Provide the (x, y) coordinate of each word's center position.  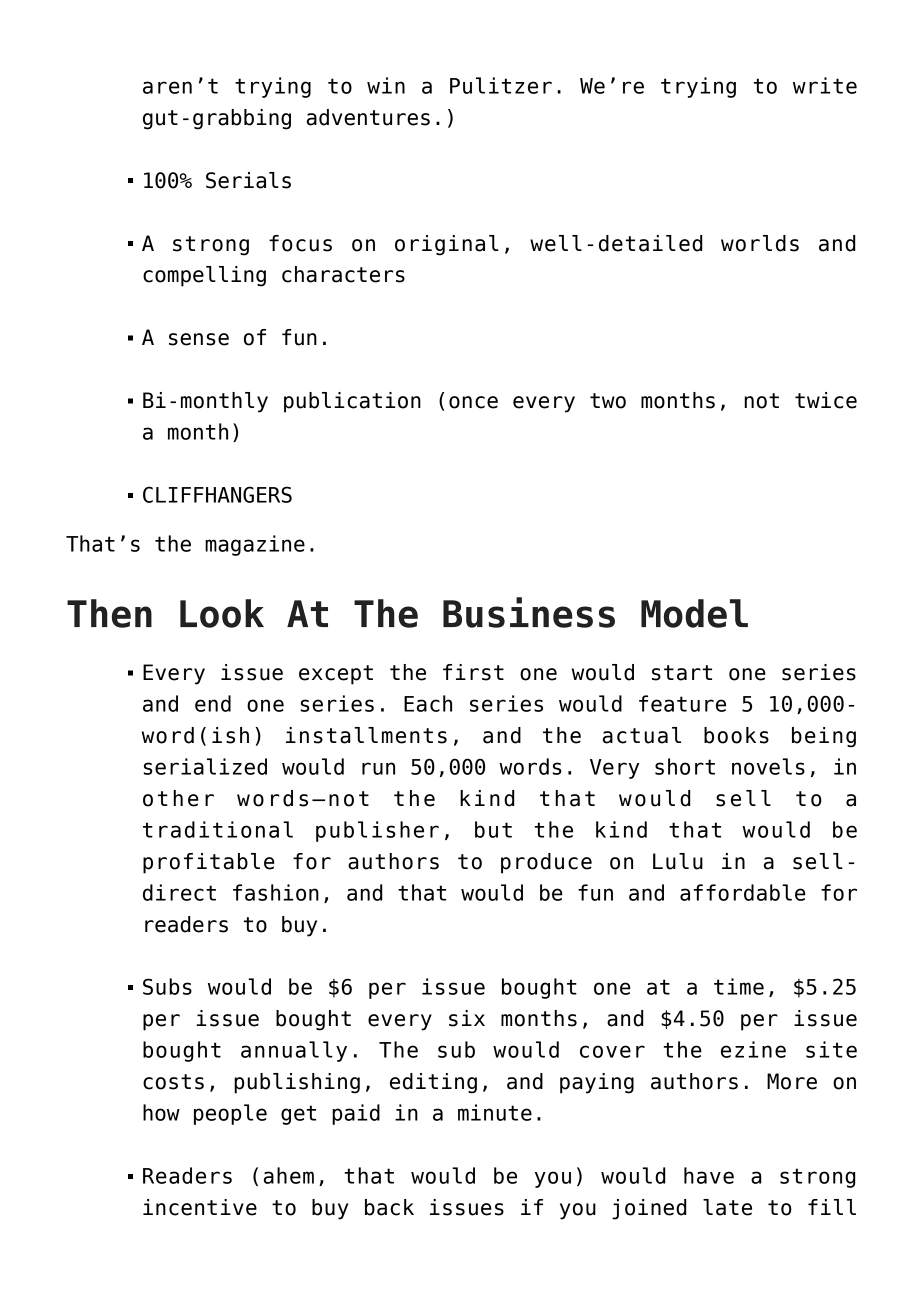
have (709, 1175)
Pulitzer (501, 85)
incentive (200, 1207)
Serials (248, 180)
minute (495, 1112)
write (825, 85)
